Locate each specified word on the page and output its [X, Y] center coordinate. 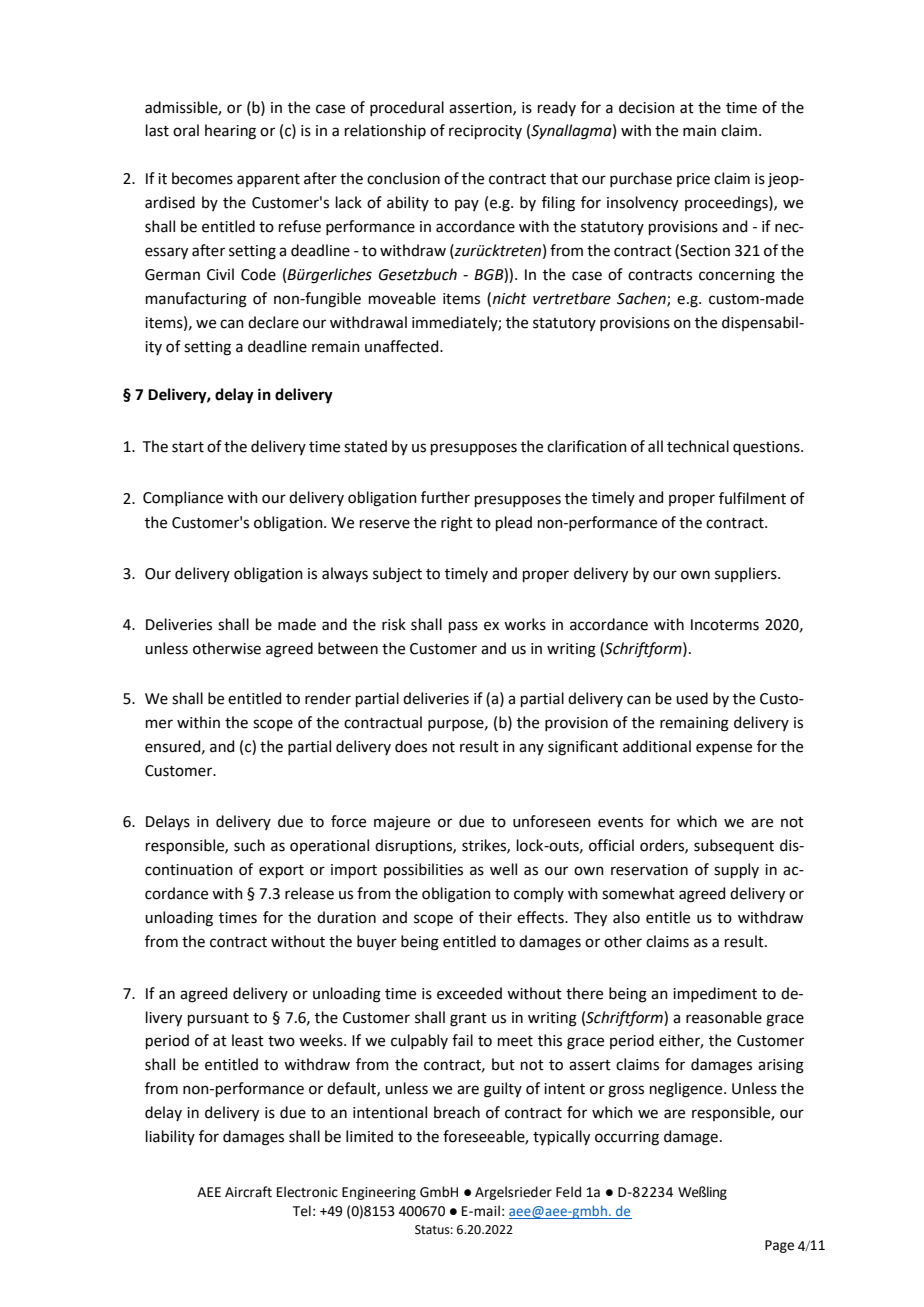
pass [463, 627]
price [693, 180]
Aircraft [248, 1192]
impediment [715, 994]
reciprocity [485, 132]
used [692, 698]
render [328, 698]
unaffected [403, 346]
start [188, 447]
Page [779, 1246]
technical [698, 446]
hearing [230, 132]
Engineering [379, 1193]
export [281, 871]
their [495, 917]
